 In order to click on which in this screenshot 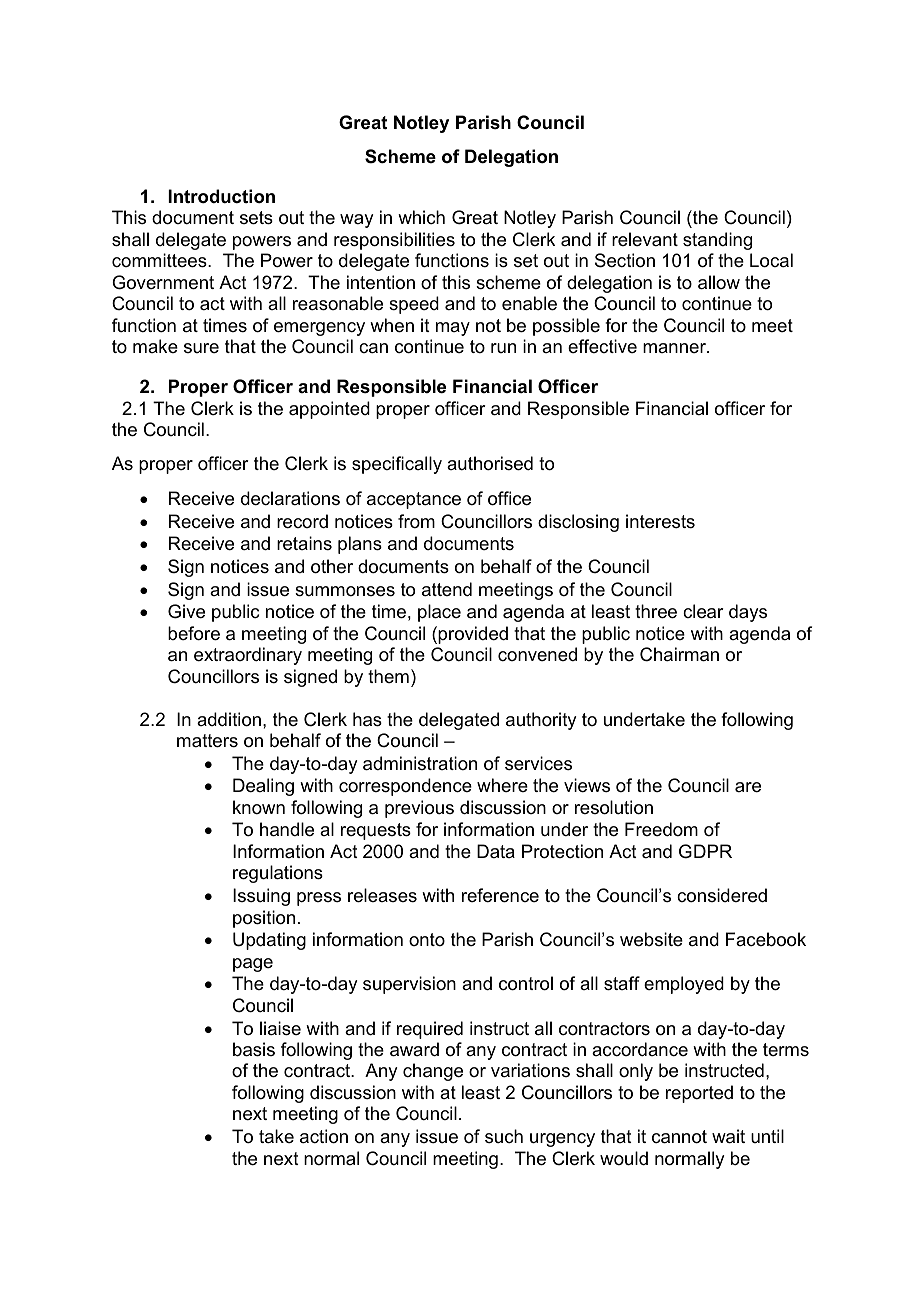, I will do `click(421, 217)`.
